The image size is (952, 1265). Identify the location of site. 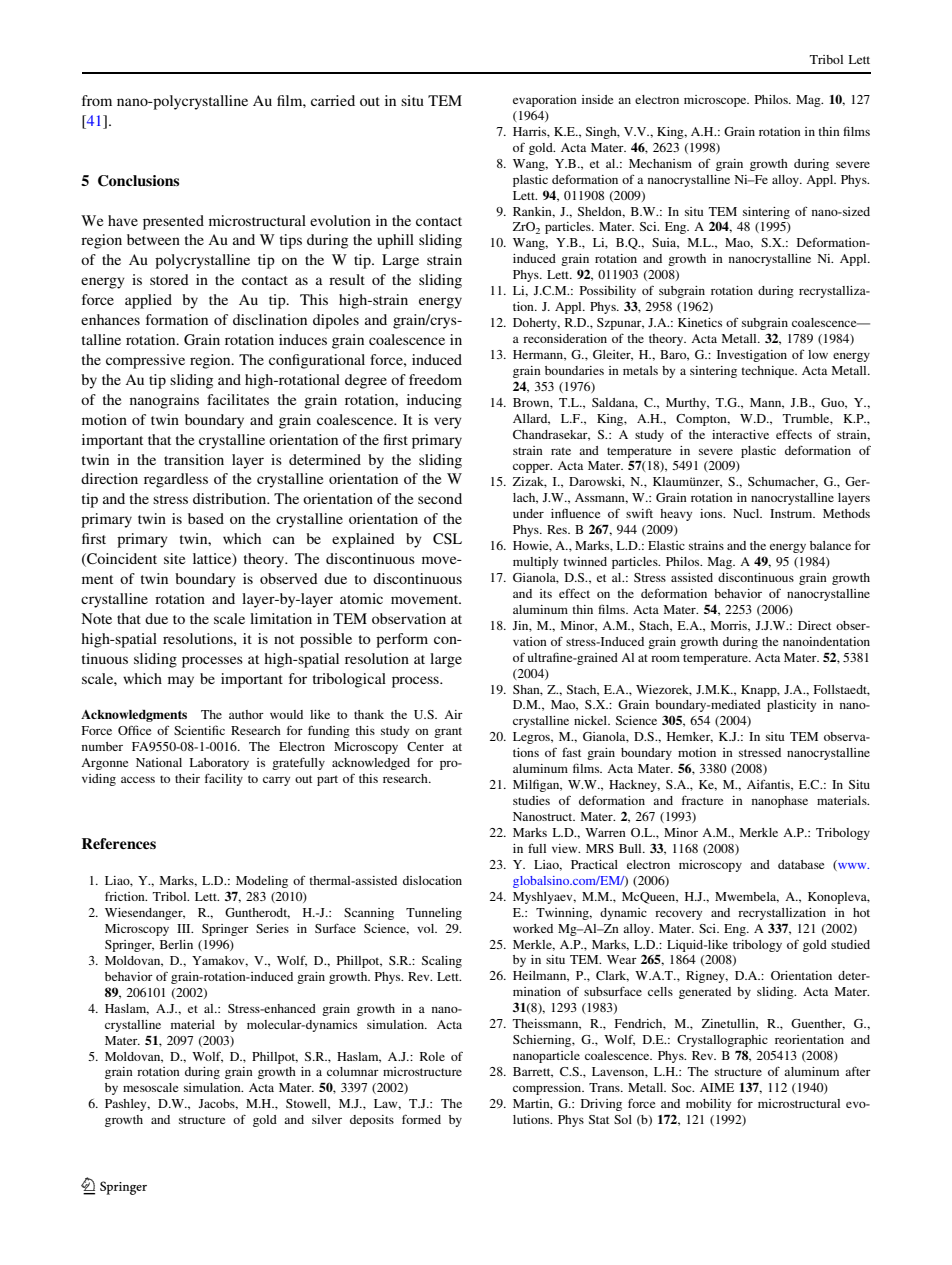
(174, 558).
